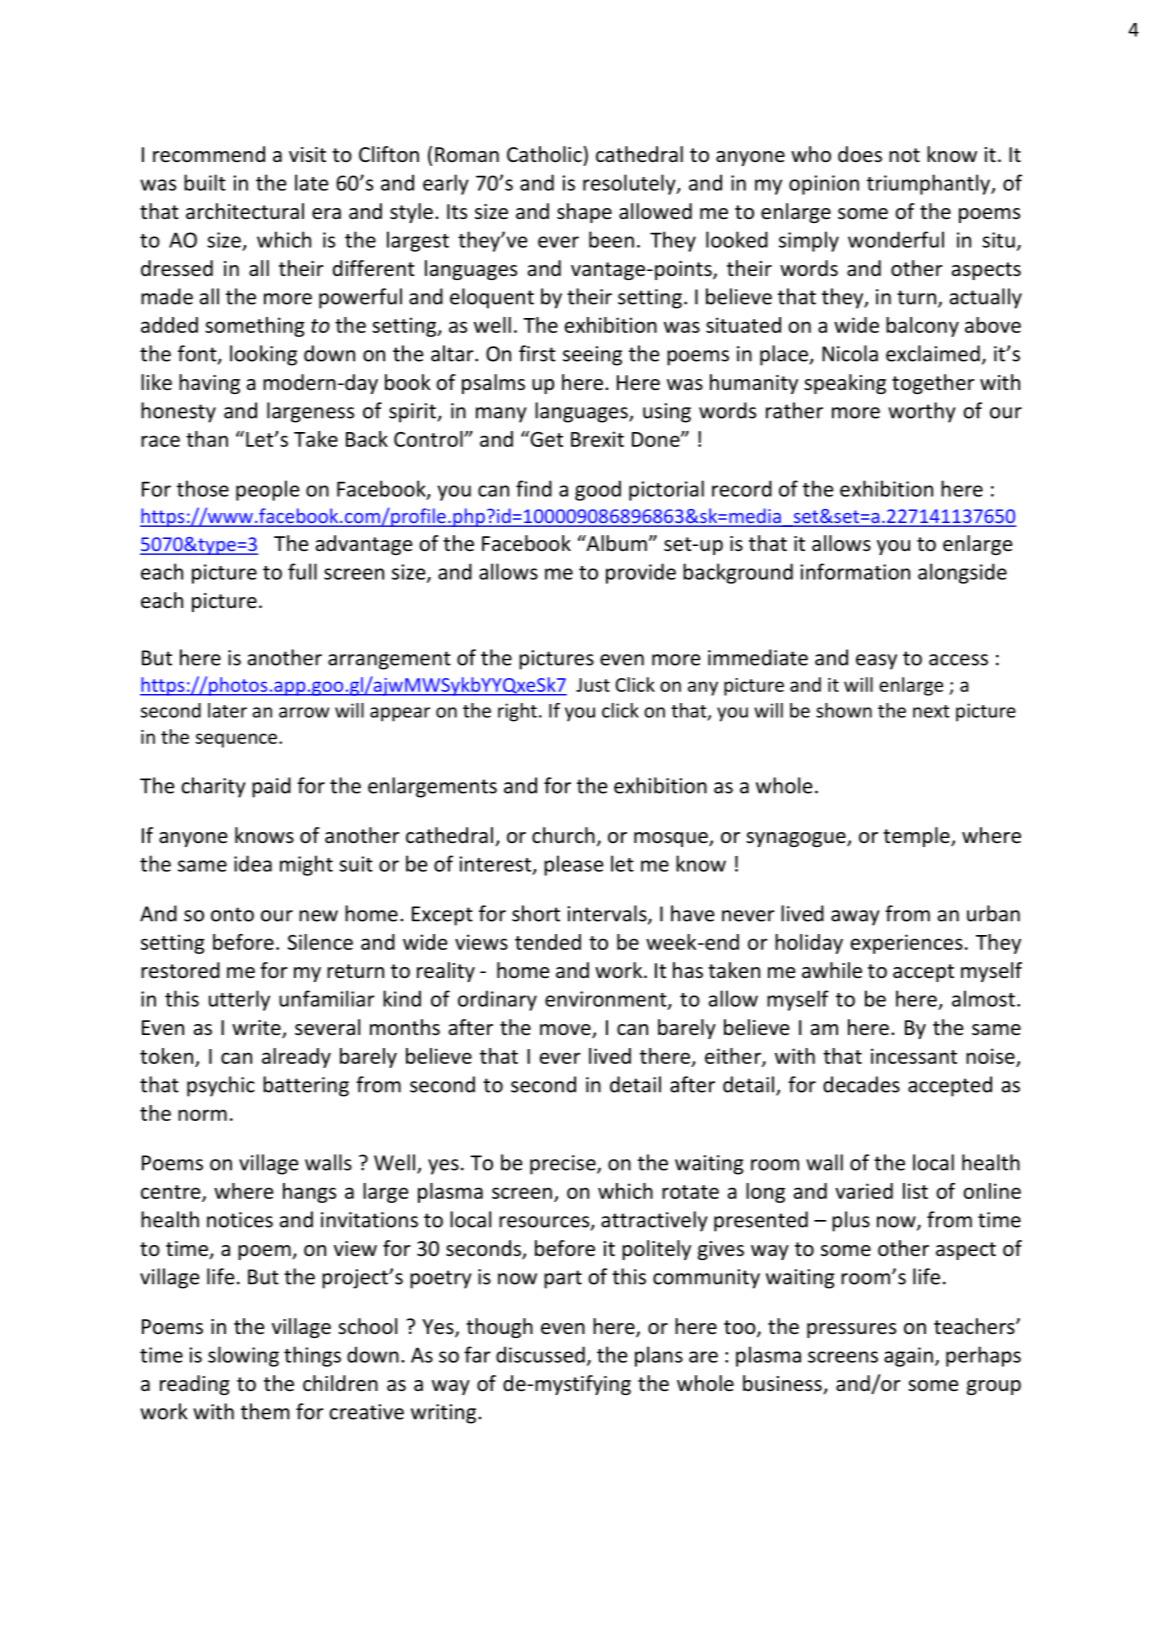  Describe the element at coordinates (243, 1356) in the screenshot. I see `slowing` at that location.
